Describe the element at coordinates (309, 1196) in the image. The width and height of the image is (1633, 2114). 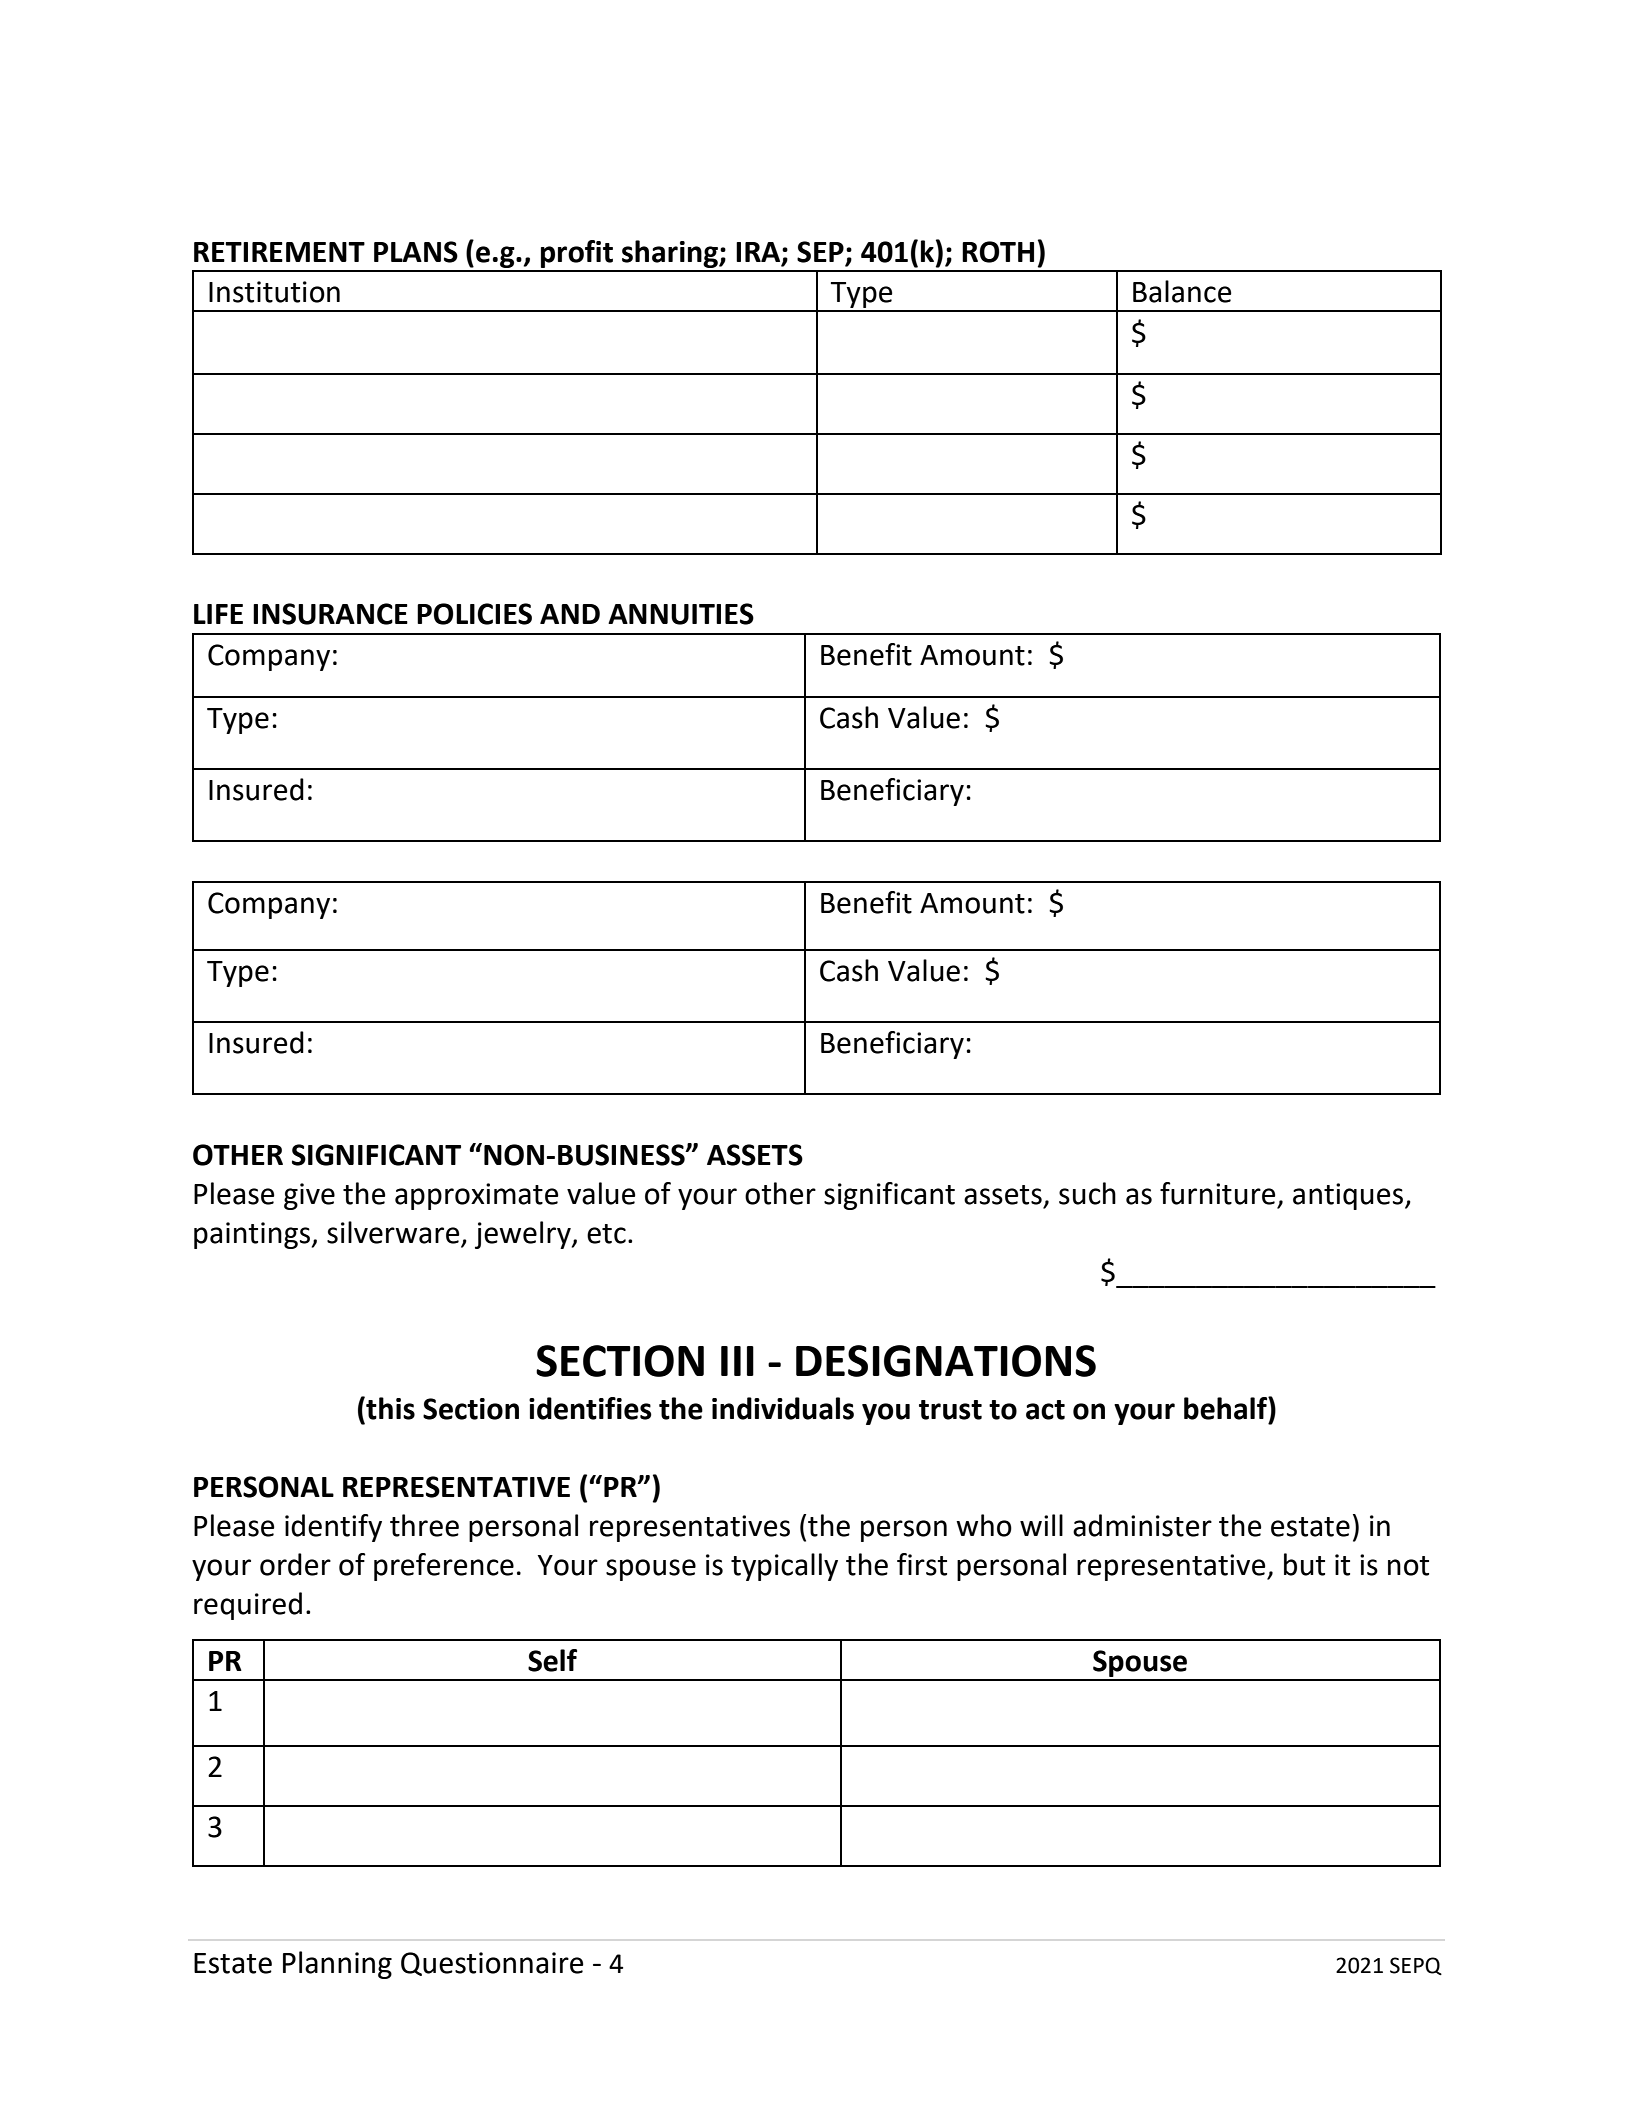
I see `give` at that location.
